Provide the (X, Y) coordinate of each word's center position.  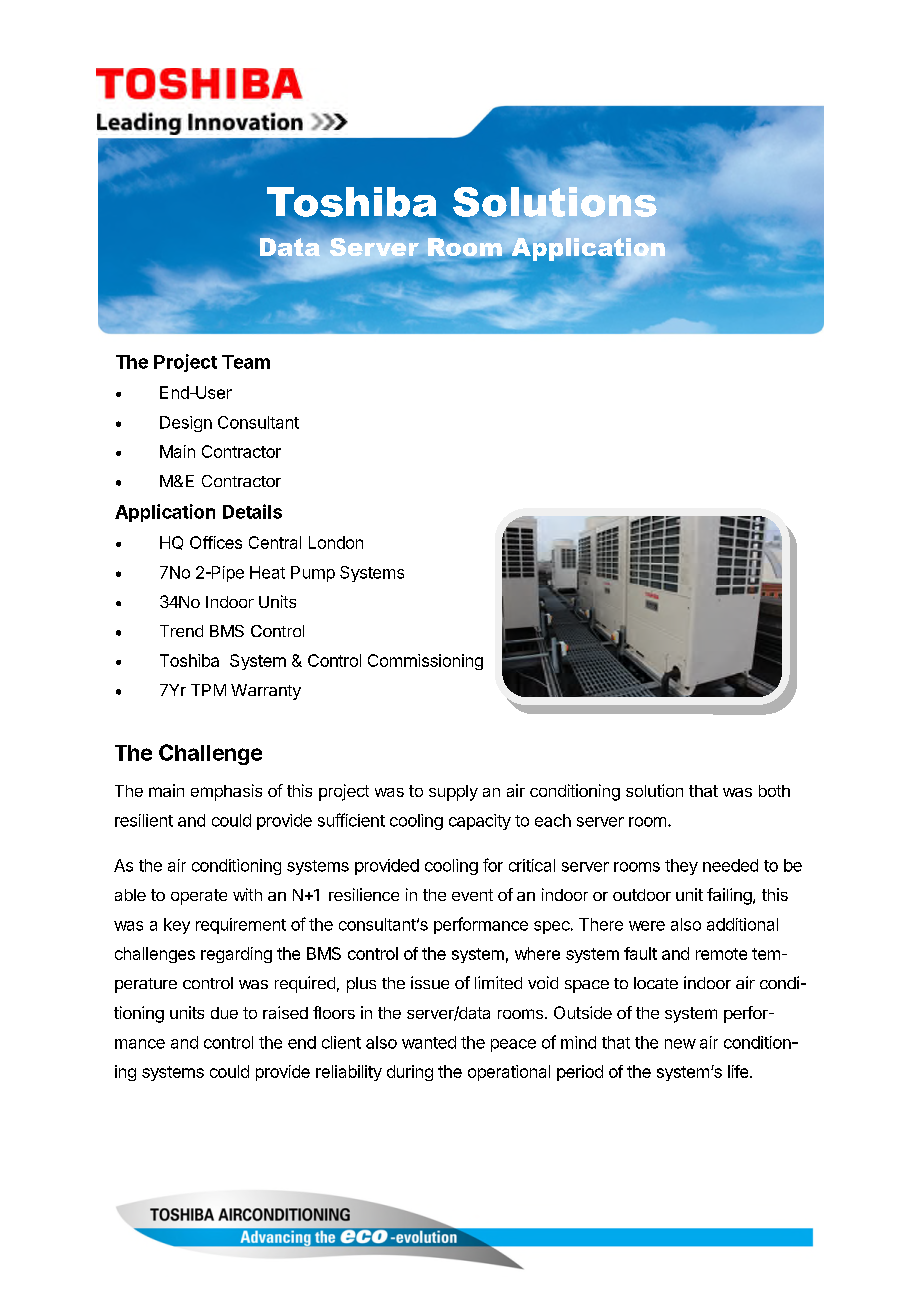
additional (742, 924)
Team (246, 362)
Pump (313, 574)
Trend (181, 631)
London (336, 542)
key (177, 926)
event (472, 895)
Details (252, 511)
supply (453, 793)
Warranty (266, 692)
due (224, 1013)
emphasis (226, 792)
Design (186, 424)
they (681, 867)
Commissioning (425, 662)
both (774, 791)
